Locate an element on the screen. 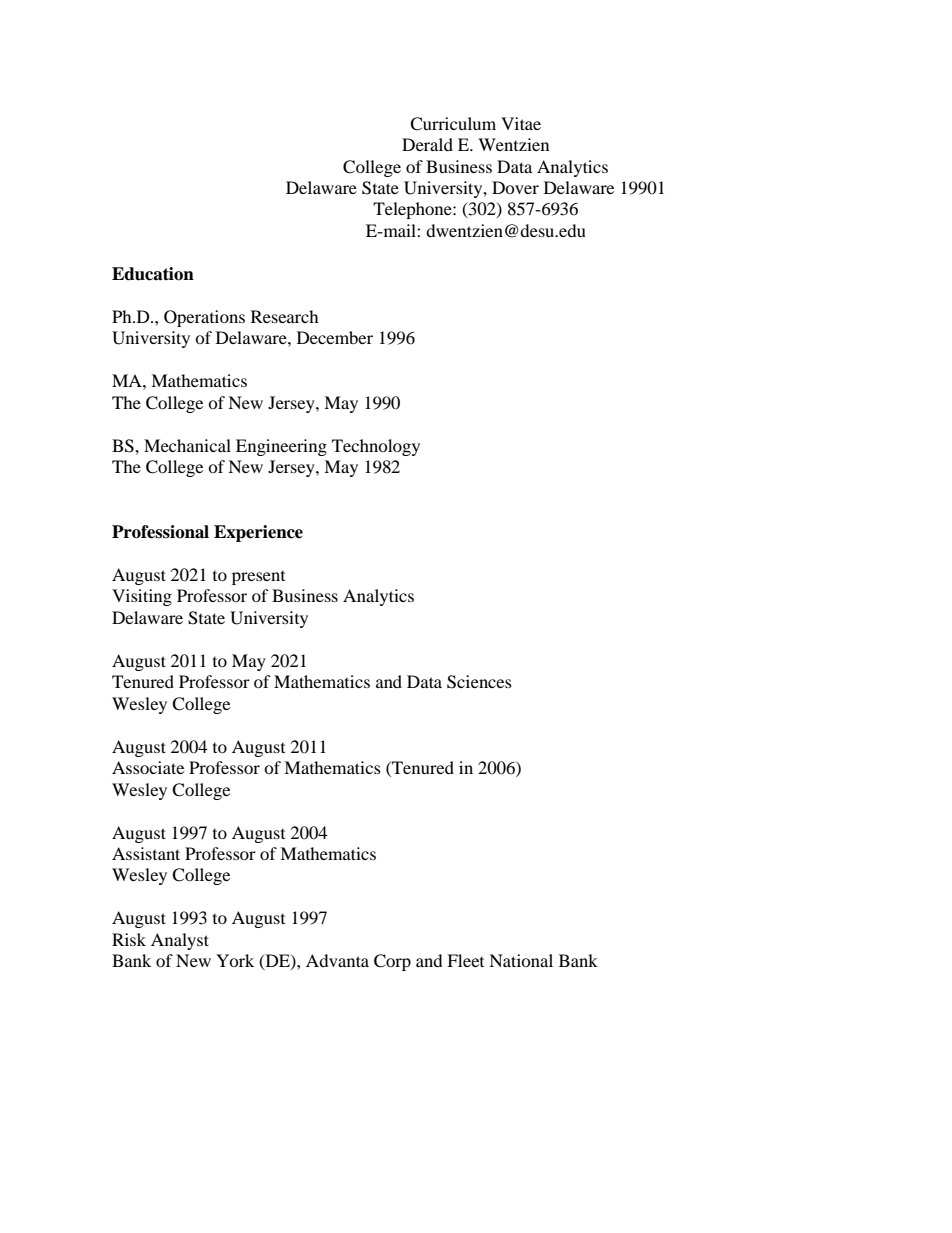  Associate is located at coordinates (148, 767).
